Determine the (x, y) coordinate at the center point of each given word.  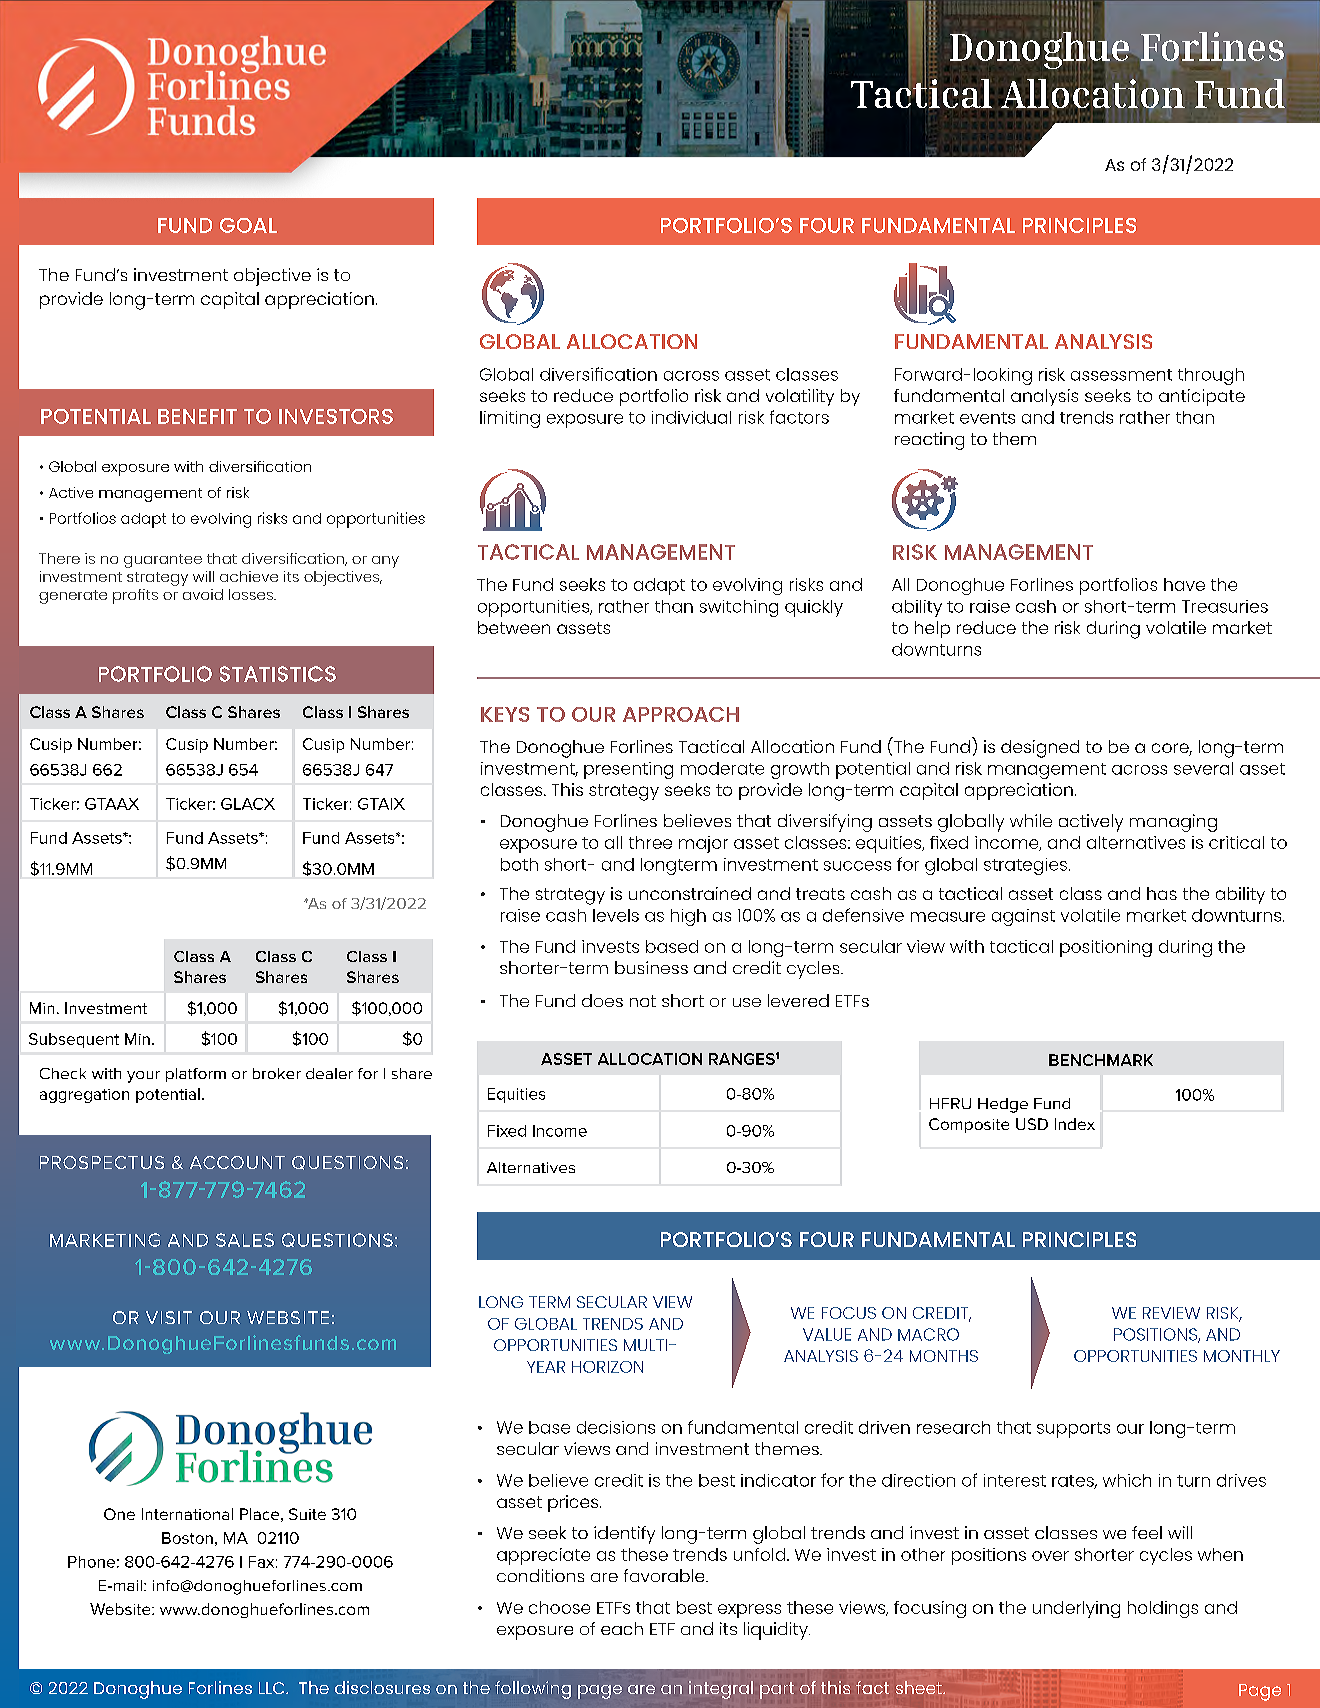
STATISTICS (278, 674)
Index (1075, 1124)
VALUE (827, 1334)
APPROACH (681, 714)
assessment (1121, 375)
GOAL (248, 225)
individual (691, 417)
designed (1040, 749)
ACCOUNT (237, 1162)
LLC (273, 1688)
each (622, 1628)
